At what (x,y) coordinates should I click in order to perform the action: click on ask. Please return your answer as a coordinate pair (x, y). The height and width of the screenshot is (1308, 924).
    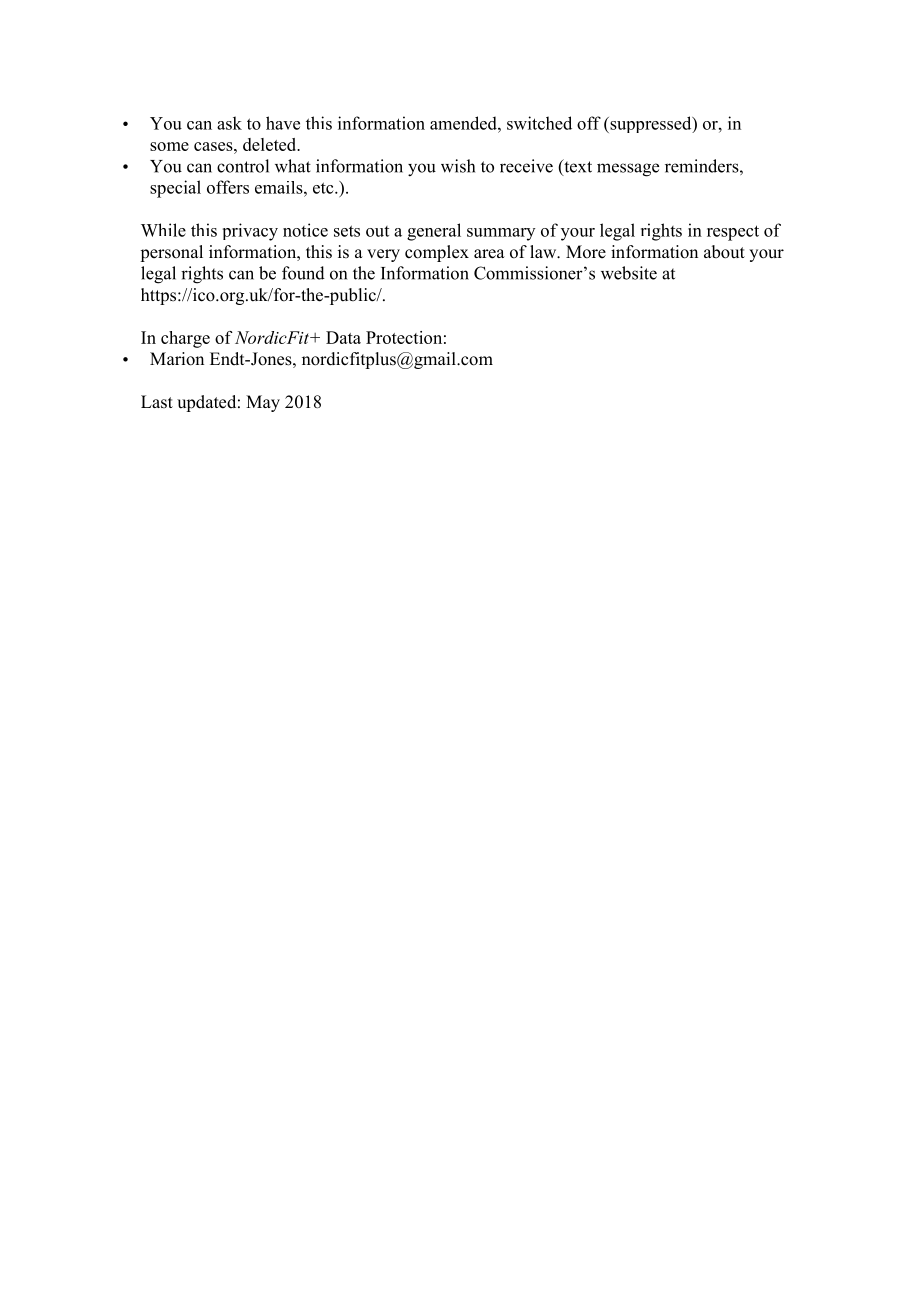
    Looking at the image, I should click on (229, 123).
